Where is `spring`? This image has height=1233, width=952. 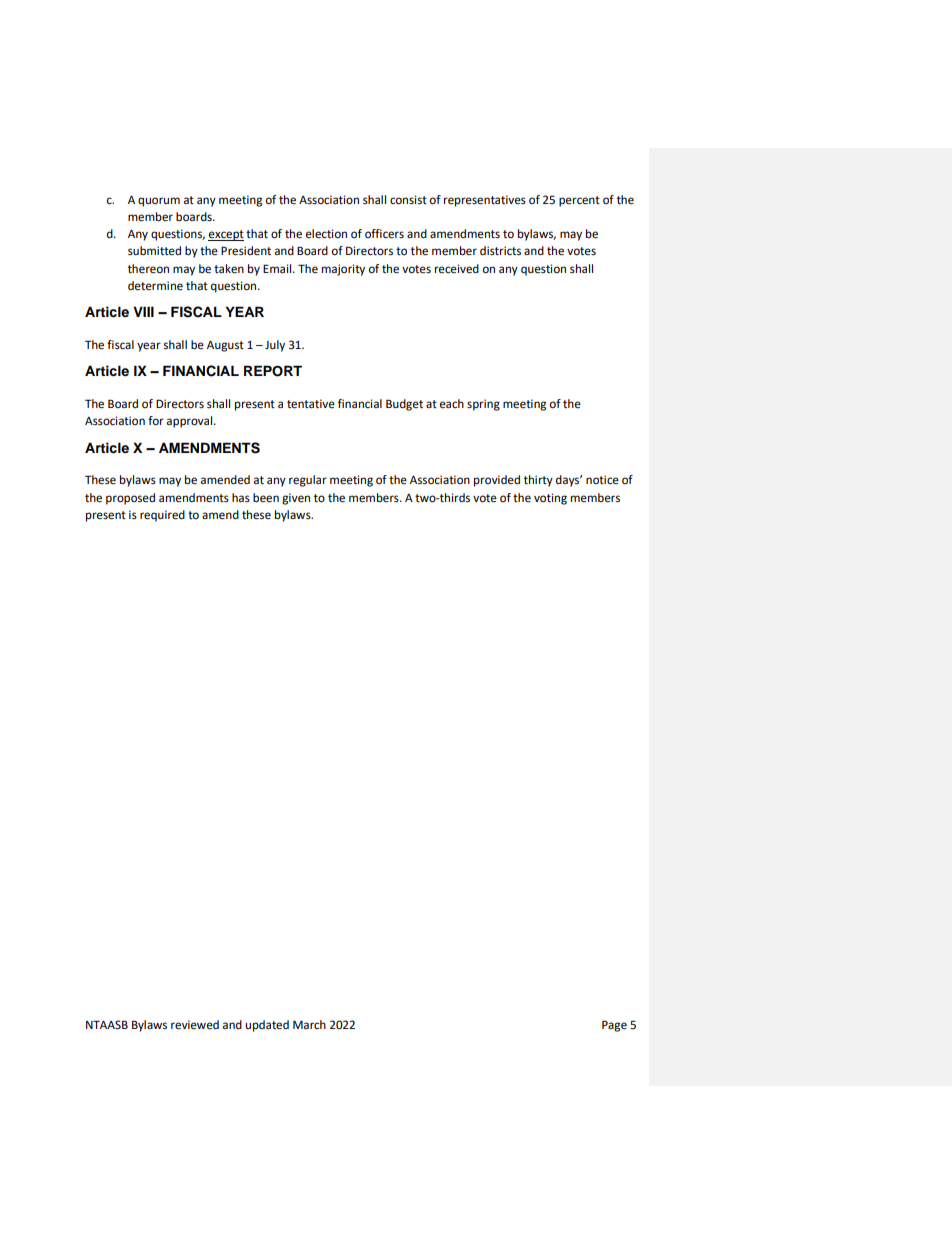
spring is located at coordinates (483, 405).
